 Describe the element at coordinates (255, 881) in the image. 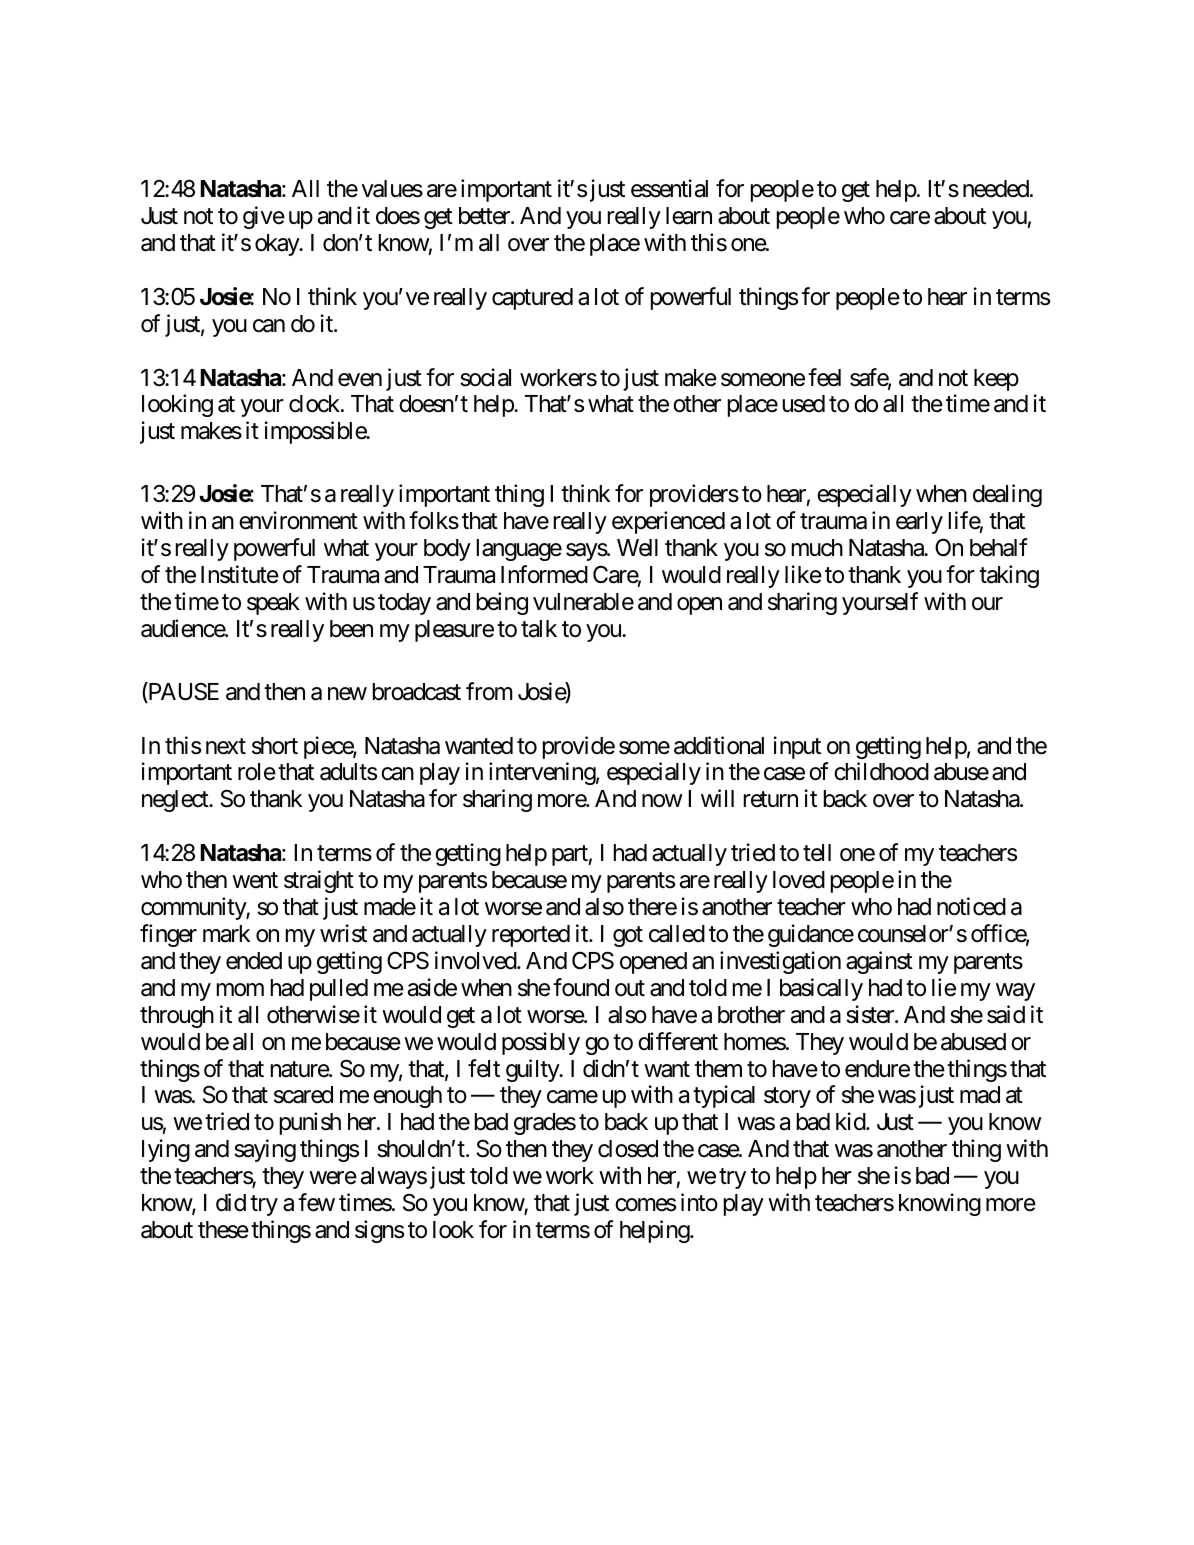

I see `went` at that location.
